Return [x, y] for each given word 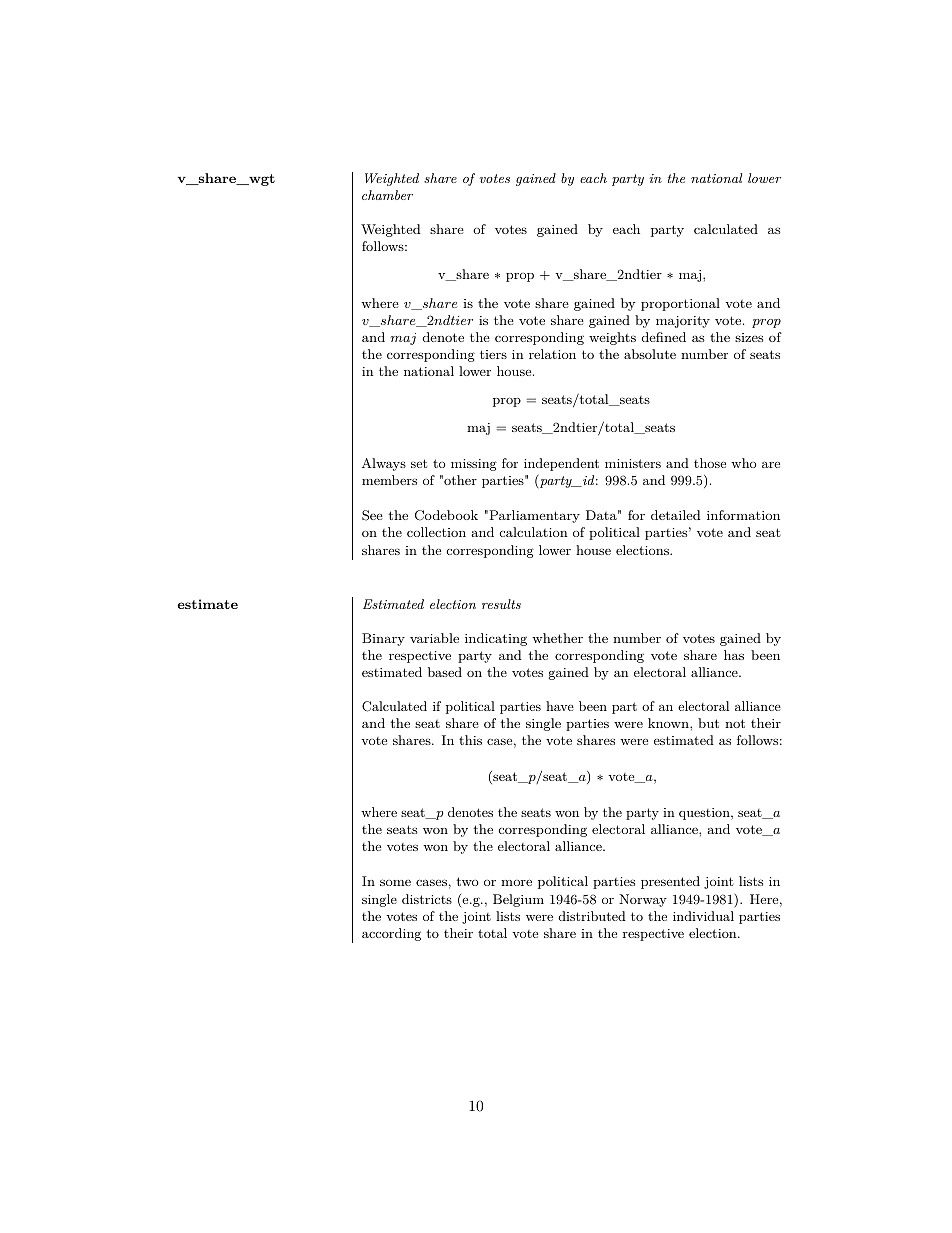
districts [427, 899]
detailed [676, 515]
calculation [534, 532]
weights [612, 338]
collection [436, 532]
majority [683, 322]
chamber [387, 195]
